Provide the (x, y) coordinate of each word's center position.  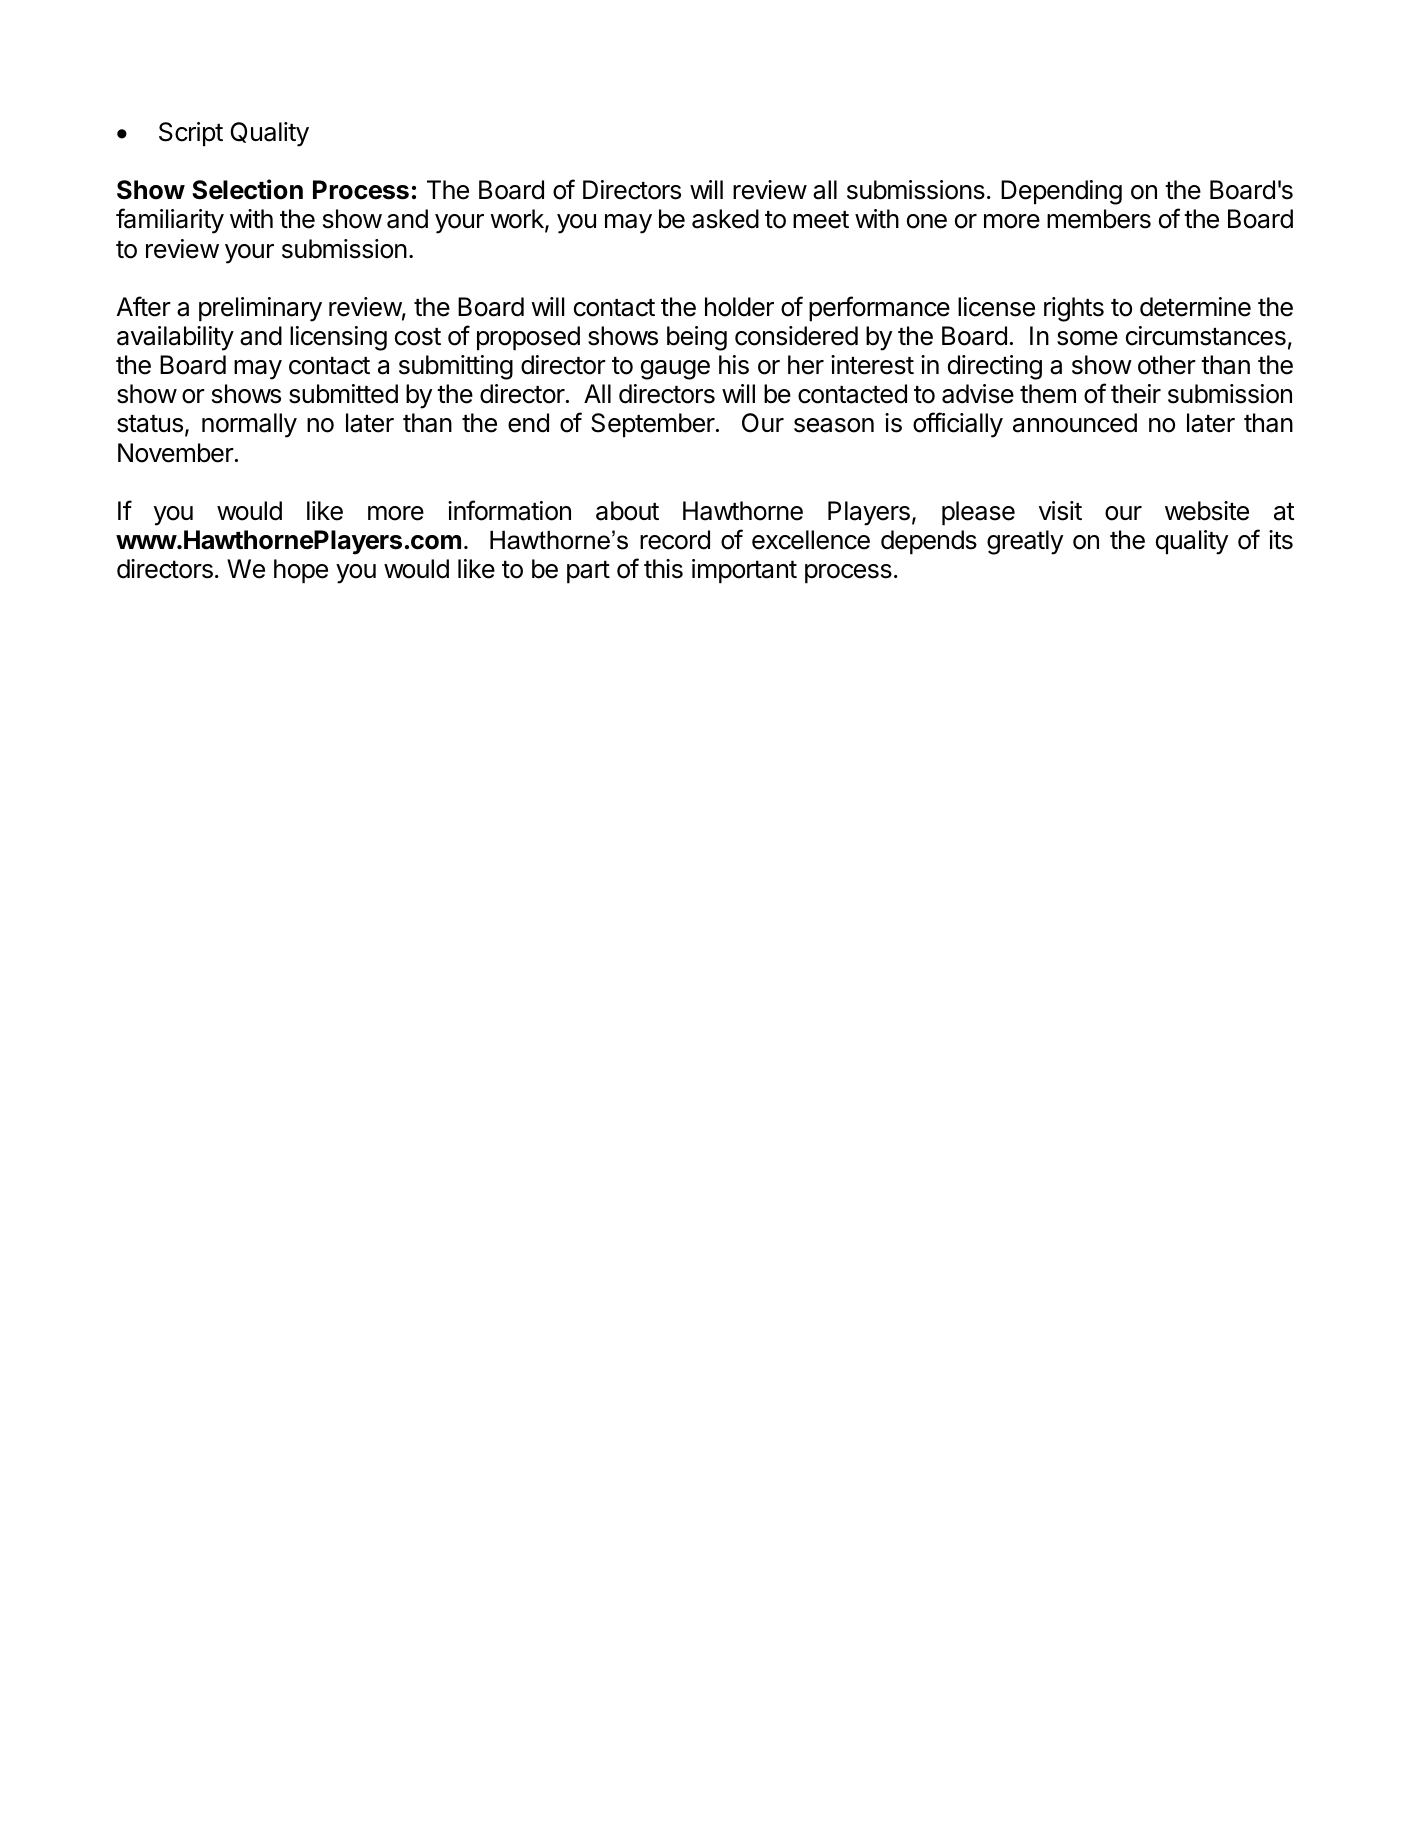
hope (301, 571)
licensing (338, 338)
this (663, 569)
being (697, 338)
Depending (1061, 192)
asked (725, 219)
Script (191, 134)
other (1167, 365)
